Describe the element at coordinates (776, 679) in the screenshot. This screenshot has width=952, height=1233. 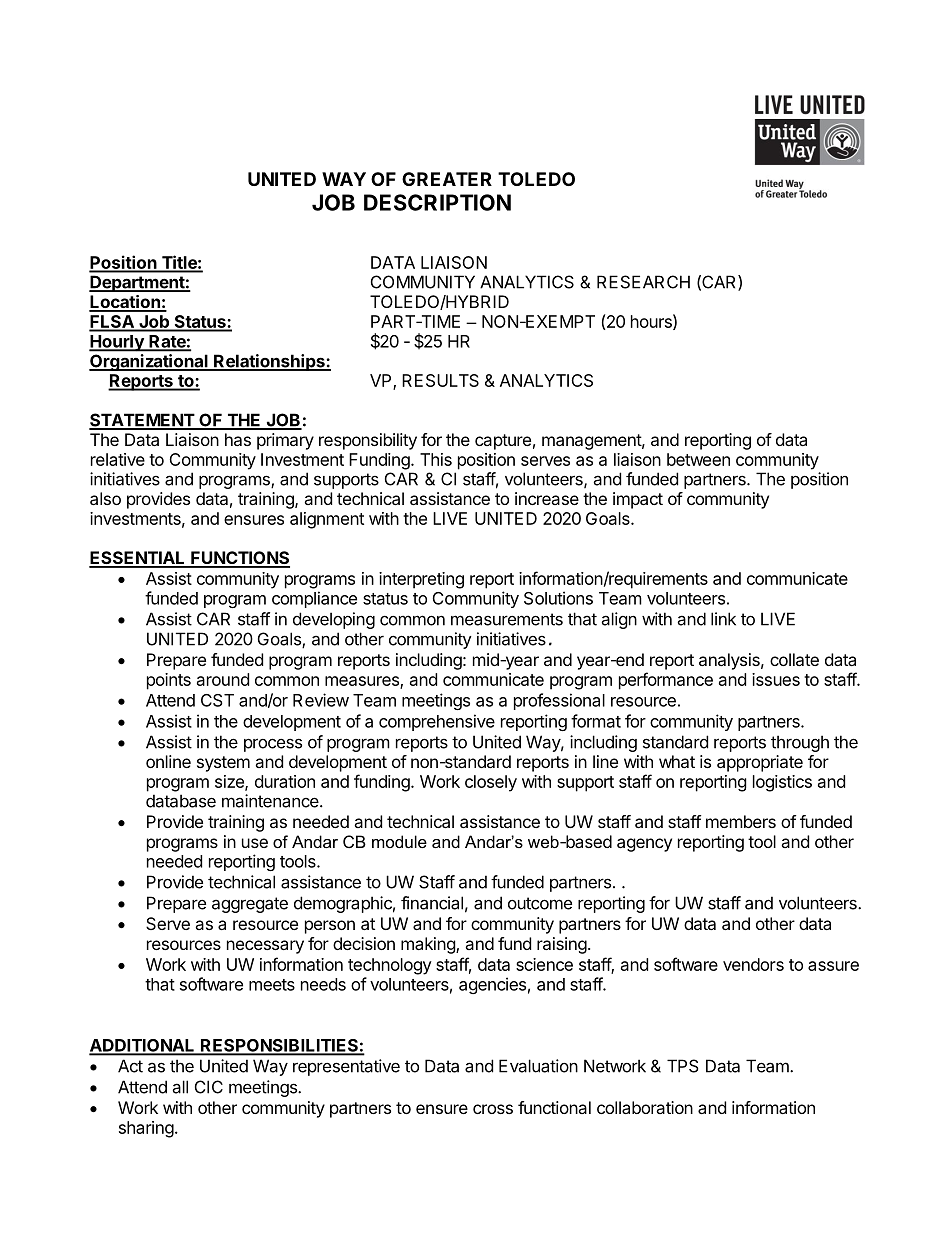
I see `issues` at that location.
